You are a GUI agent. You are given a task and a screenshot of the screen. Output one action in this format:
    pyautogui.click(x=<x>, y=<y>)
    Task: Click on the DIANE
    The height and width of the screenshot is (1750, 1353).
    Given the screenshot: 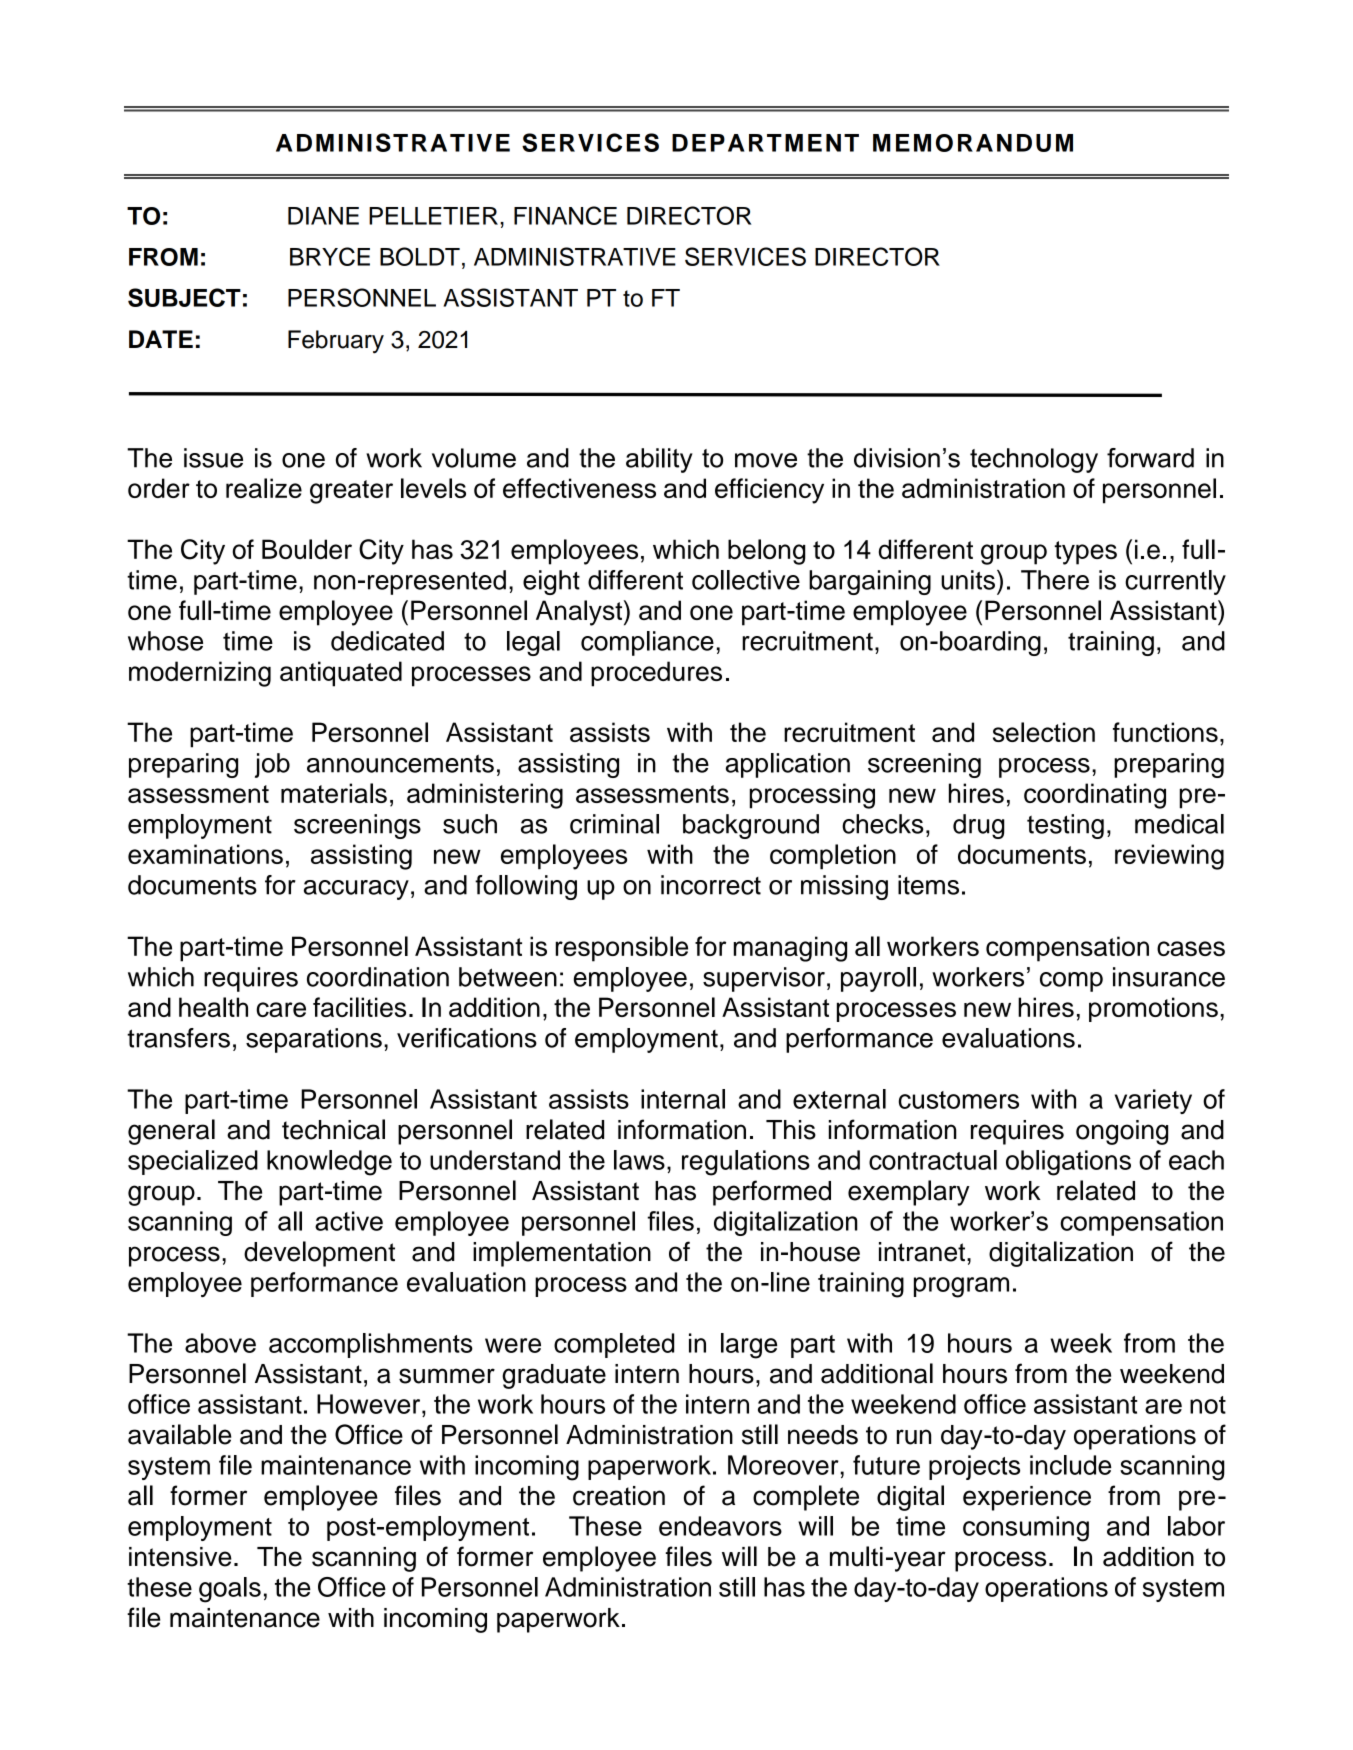 What is the action you would take?
    pyautogui.click(x=323, y=216)
